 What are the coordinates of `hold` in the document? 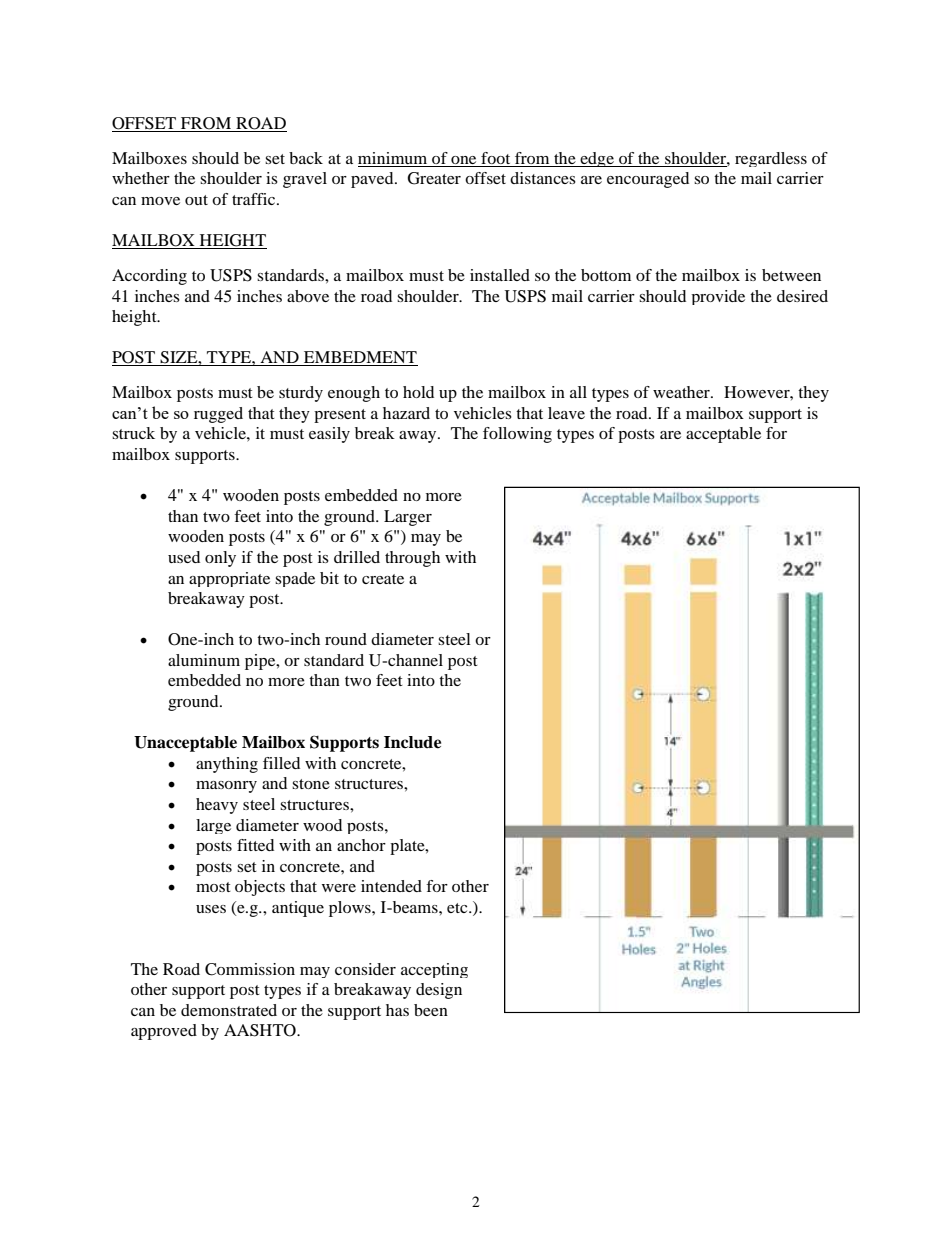 It's located at (418, 392).
